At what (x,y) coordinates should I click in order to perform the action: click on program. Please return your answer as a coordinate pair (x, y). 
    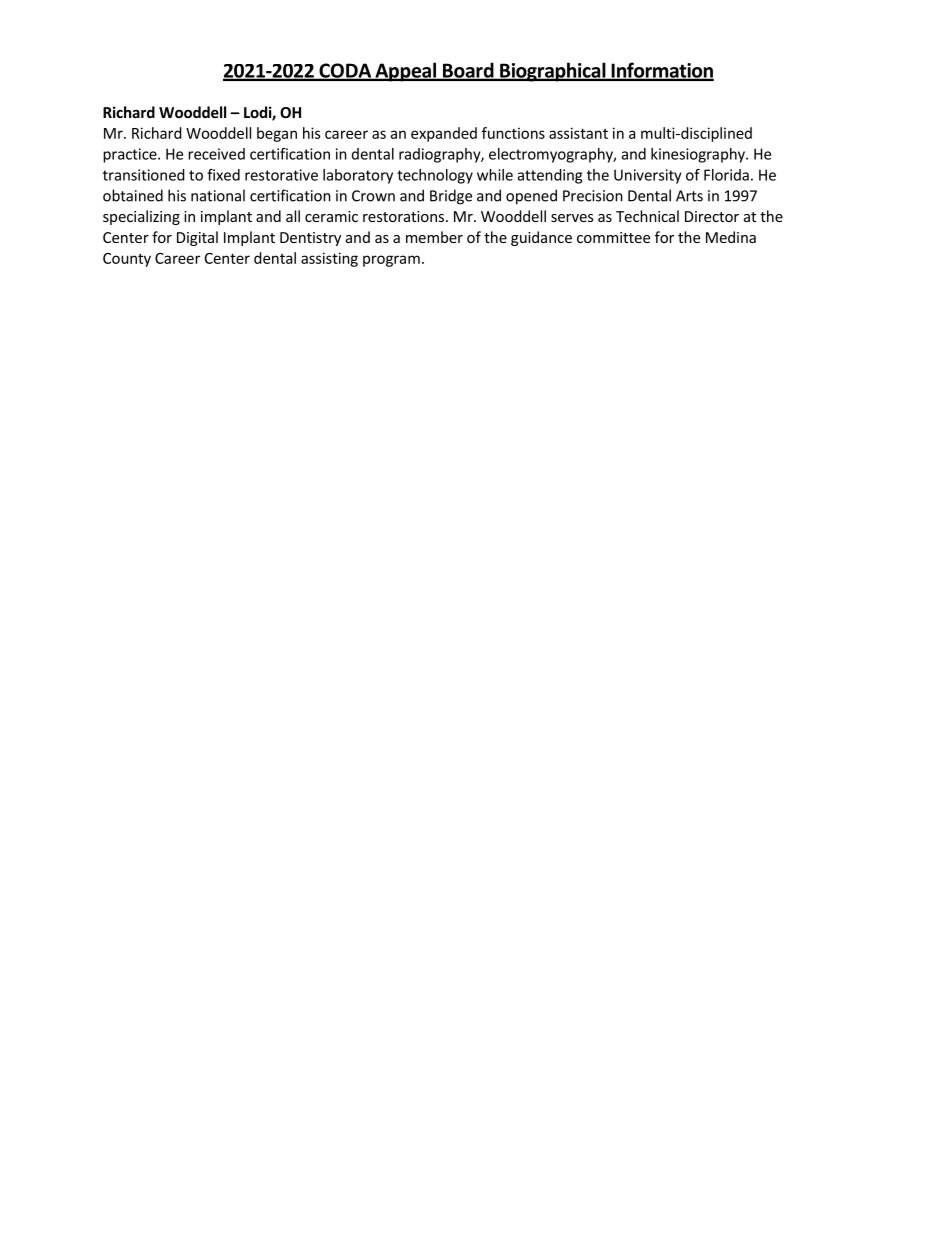
    Looking at the image, I should click on (391, 261).
